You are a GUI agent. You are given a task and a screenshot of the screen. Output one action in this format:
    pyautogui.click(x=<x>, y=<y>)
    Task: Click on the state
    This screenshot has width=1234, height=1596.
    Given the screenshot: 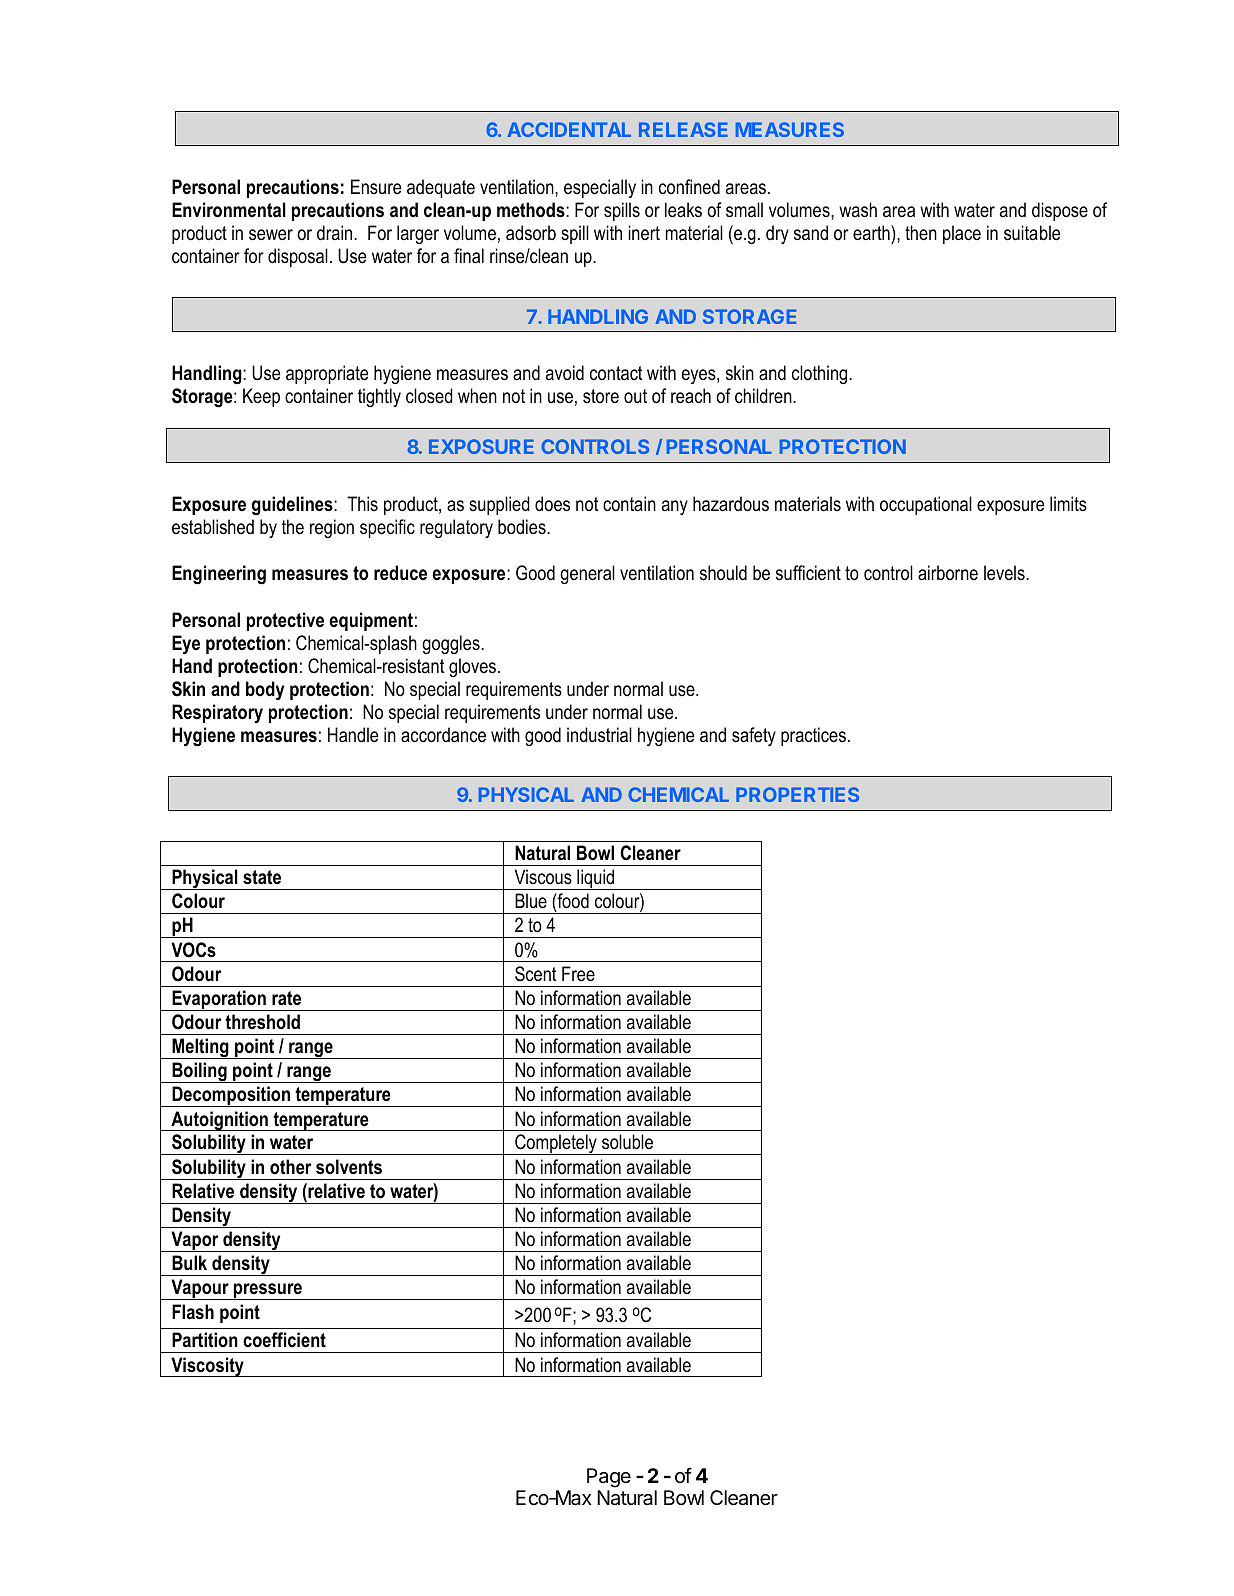 What is the action you would take?
    pyautogui.click(x=262, y=877)
